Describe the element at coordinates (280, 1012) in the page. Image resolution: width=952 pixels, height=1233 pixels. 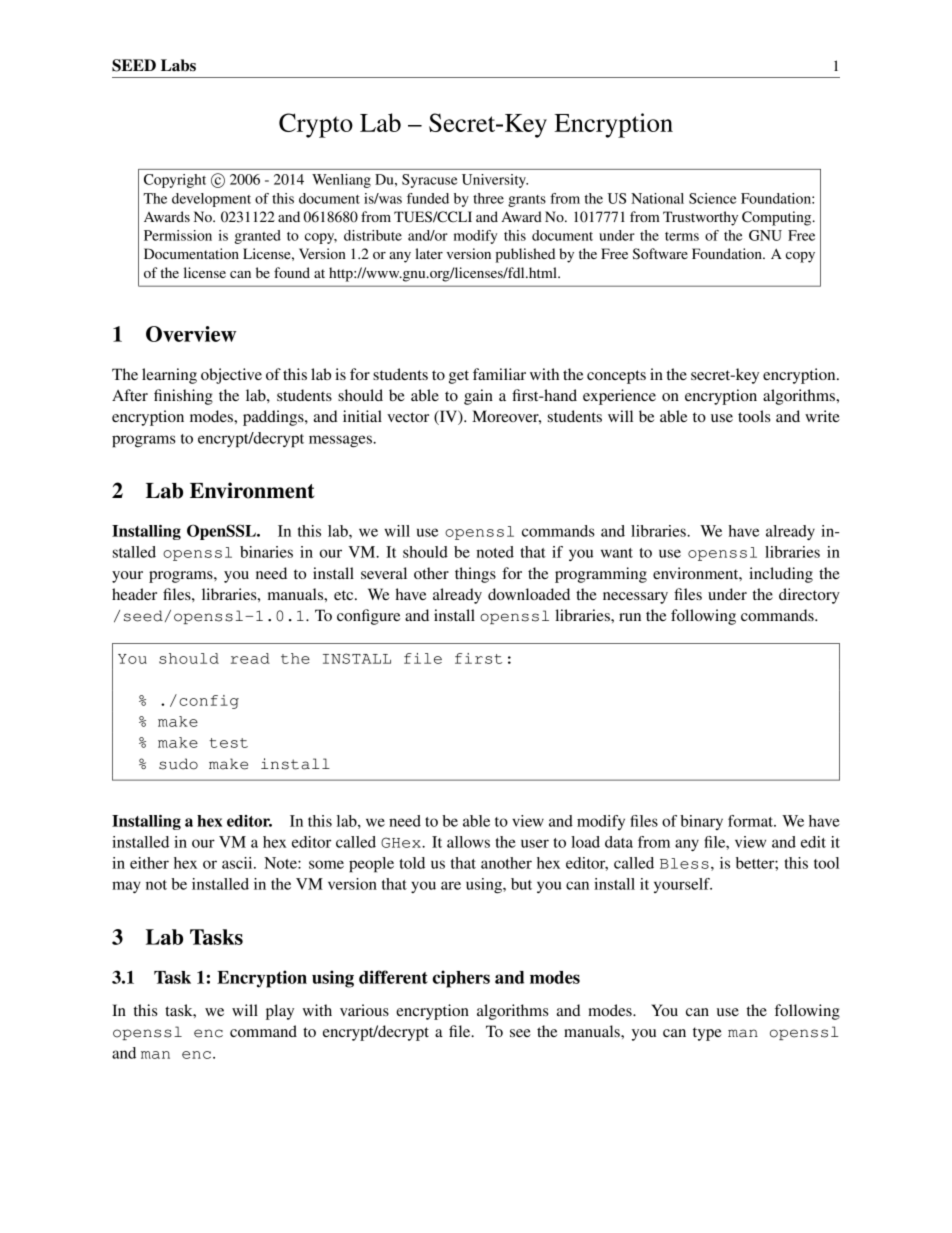
I see `play` at that location.
